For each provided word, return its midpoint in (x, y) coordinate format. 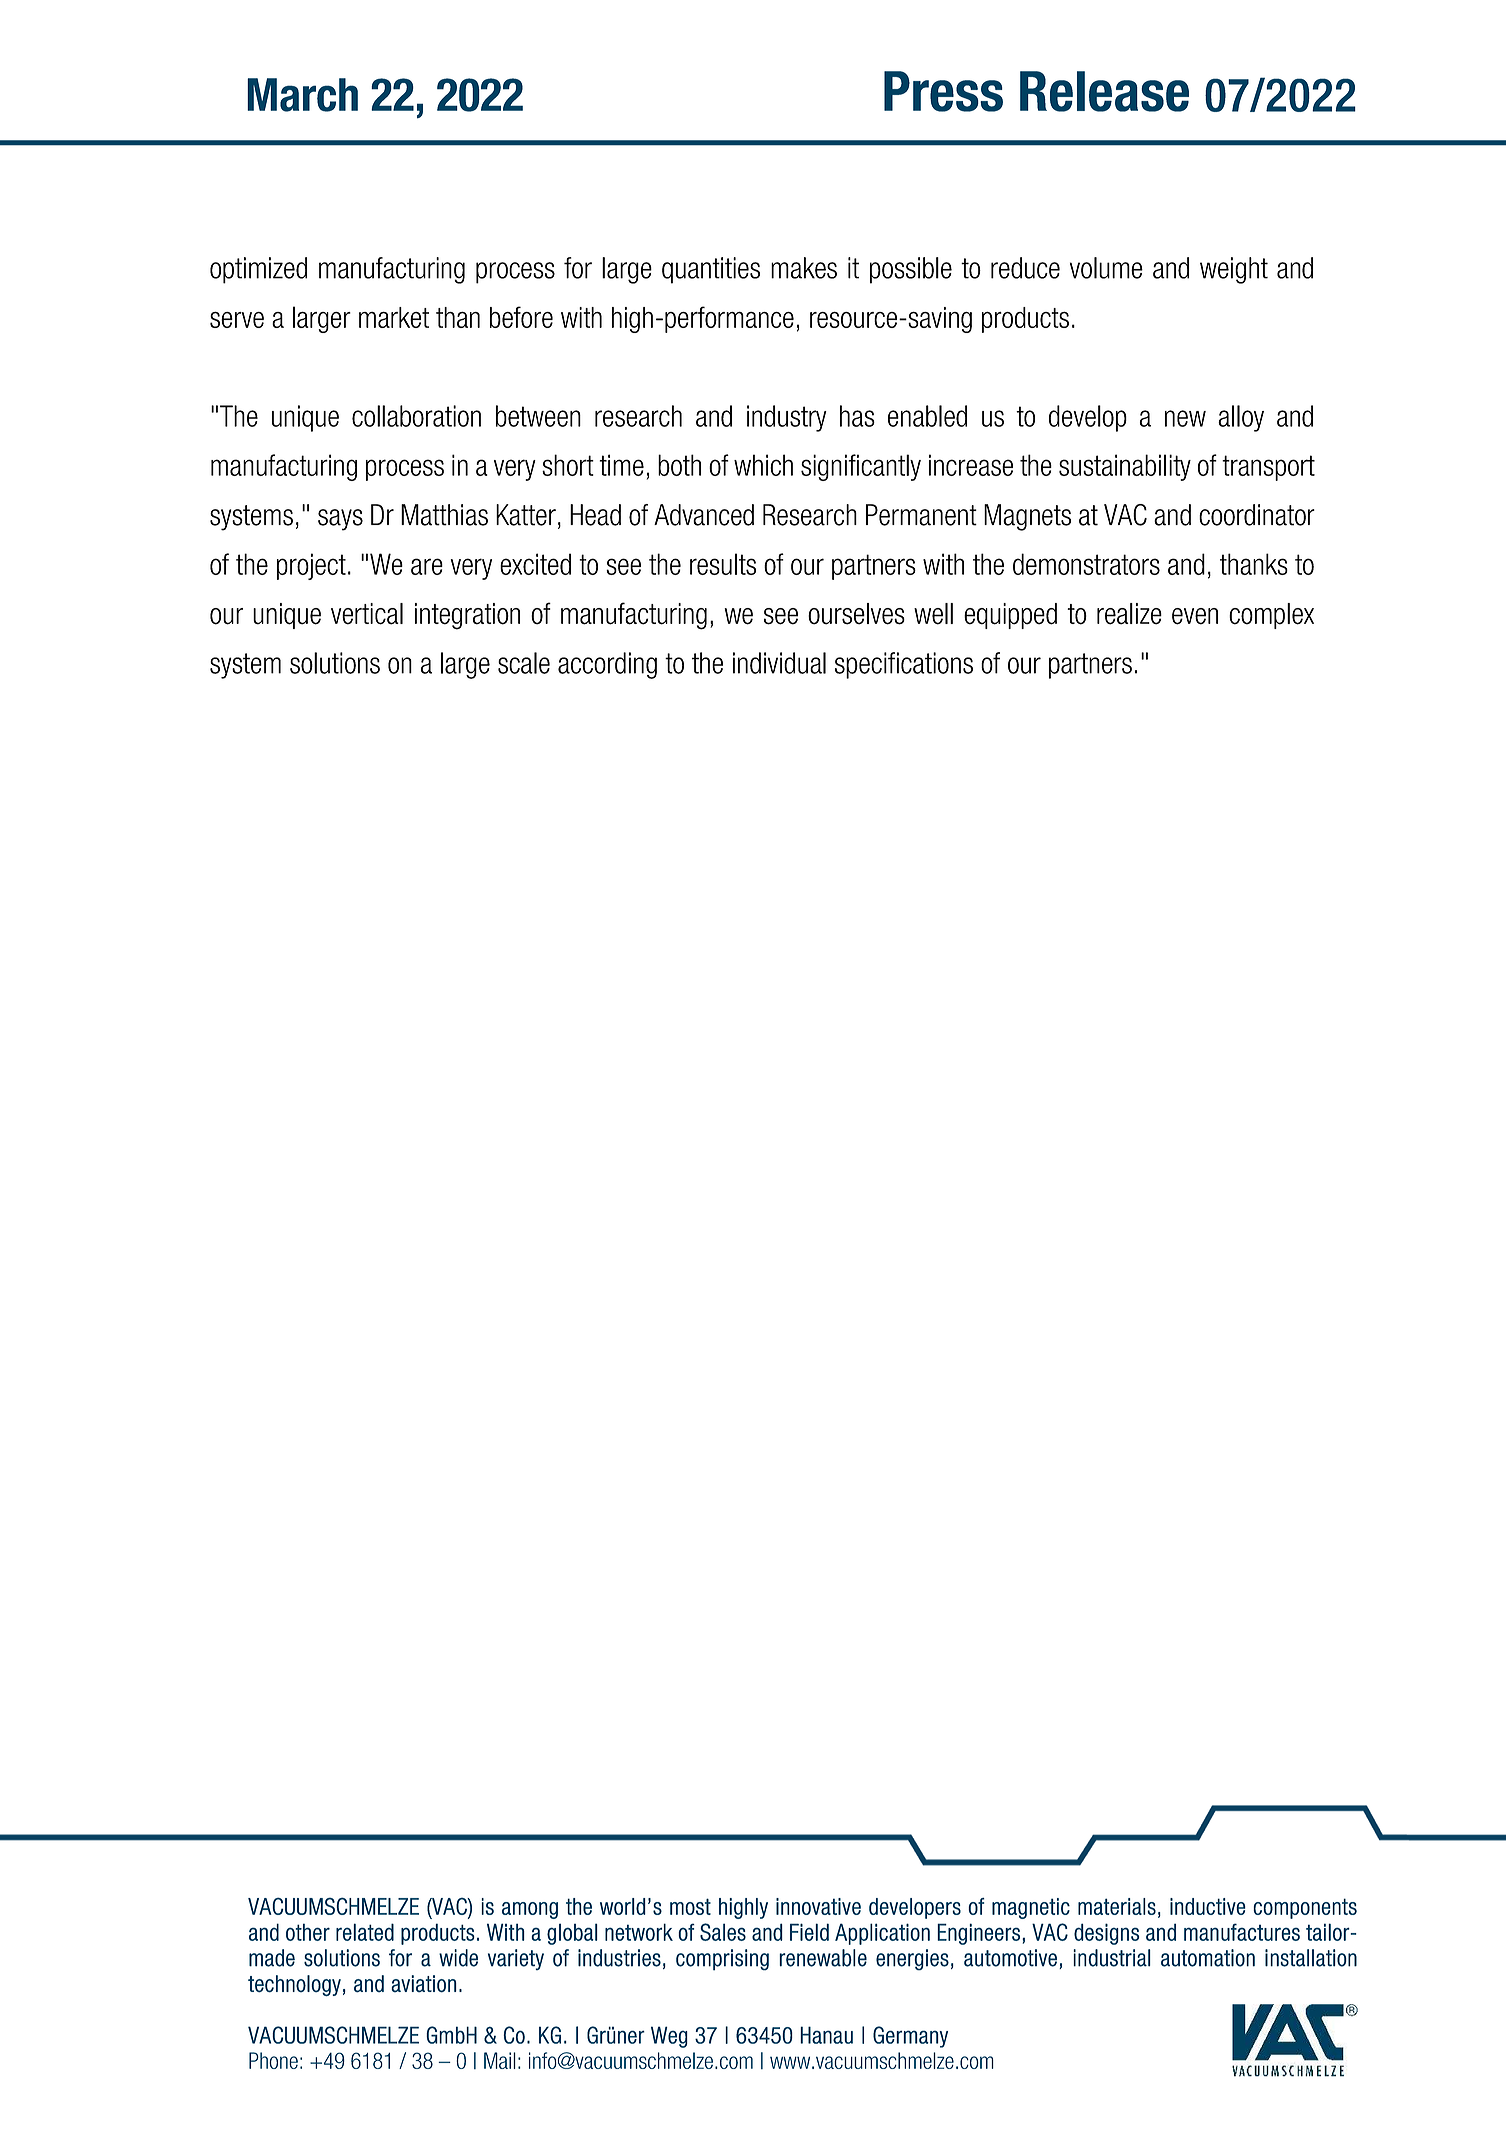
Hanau (826, 2035)
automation (1208, 1958)
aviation (424, 1984)
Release (1104, 91)
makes (804, 268)
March (302, 95)
